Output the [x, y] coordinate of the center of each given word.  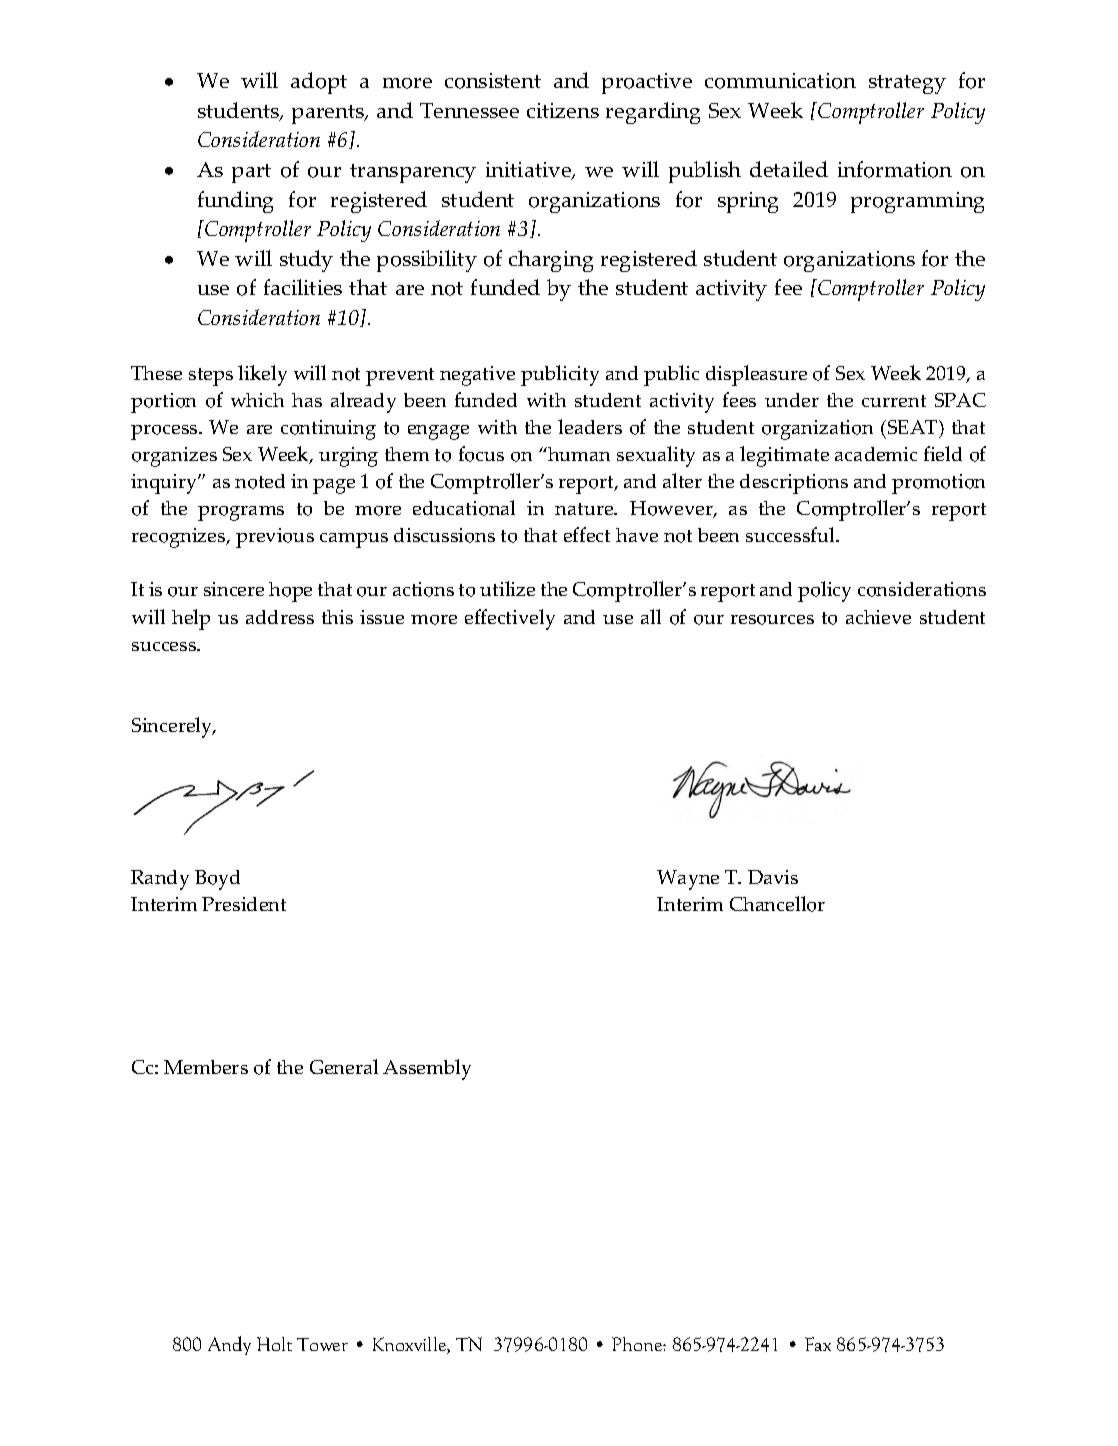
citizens [563, 110]
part [251, 173]
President [244, 904]
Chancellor [777, 904]
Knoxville [410, 1345]
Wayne [688, 880]
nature [585, 509]
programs [241, 513]
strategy [907, 84]
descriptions [794, 484]
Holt [274, 1344]
